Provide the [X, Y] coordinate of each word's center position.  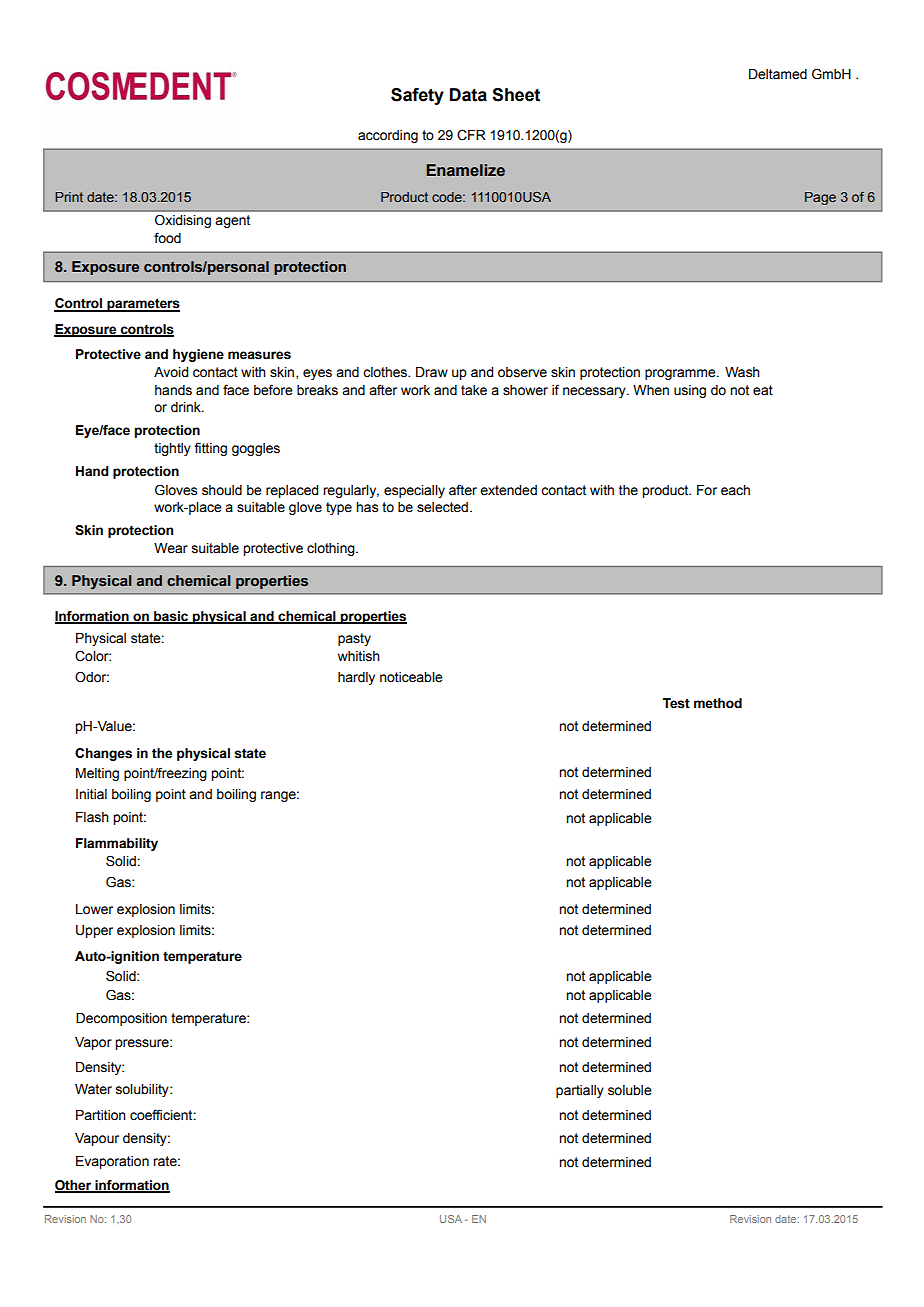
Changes [103, 754]
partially [580, 1091]
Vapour [97, 1139]
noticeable [411, 677]
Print [69, 197]
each [735, 490]
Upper [94, 931]
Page [820, 198]
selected [442, 507]
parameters [142, 305]
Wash [742, 372]
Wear [171, 548]
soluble [630, 1090]
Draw [432, 372]
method [718, 703]
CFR [471, 135]
